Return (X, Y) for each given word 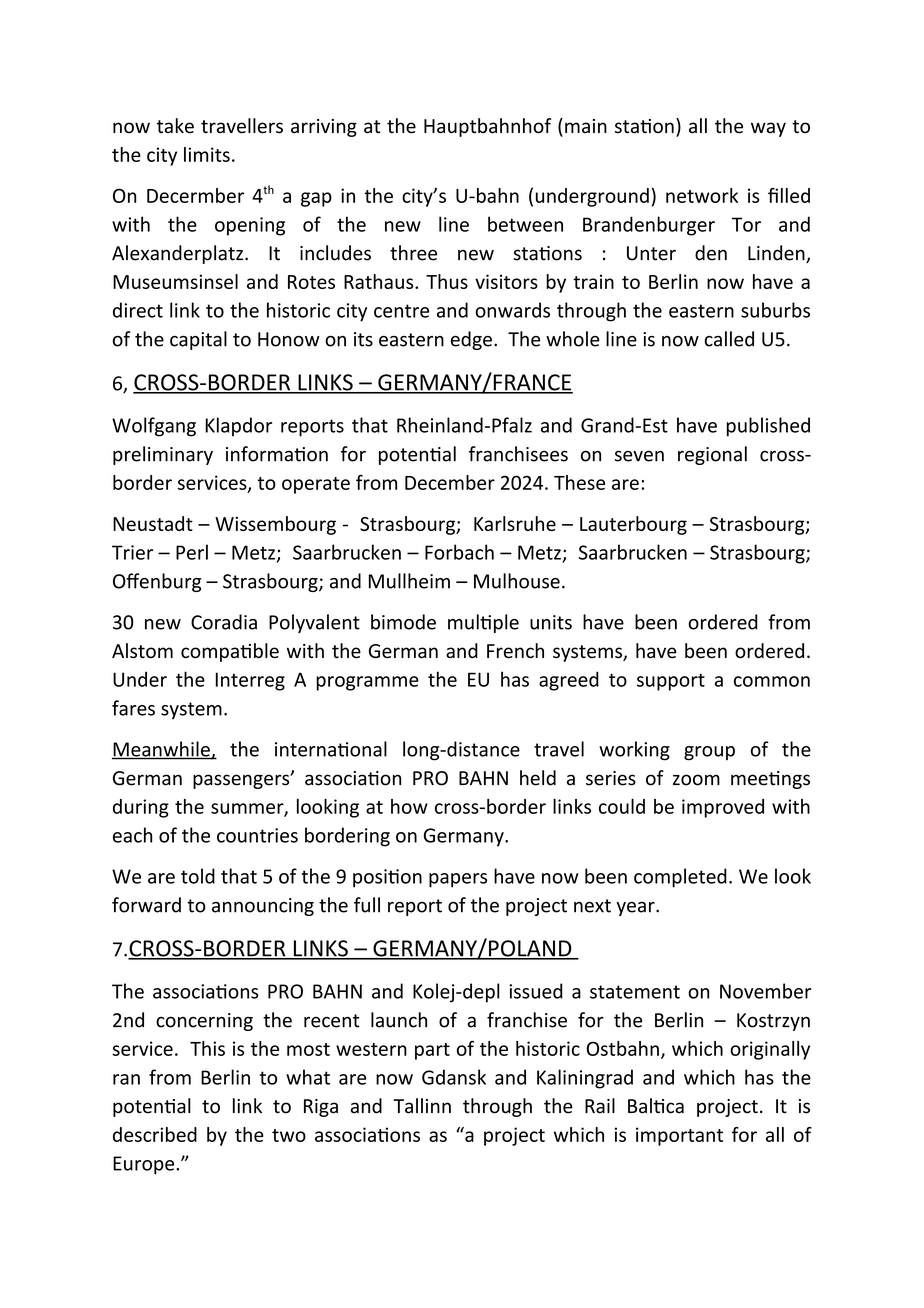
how (409, 806)
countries (257, 835)
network (702, 195)
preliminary (163, 455)
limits (207, 154)
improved (723, 808)
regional (712, 455)
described (155, 1134)
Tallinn (422, 1106)
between (525, 224)
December (450, 482)
